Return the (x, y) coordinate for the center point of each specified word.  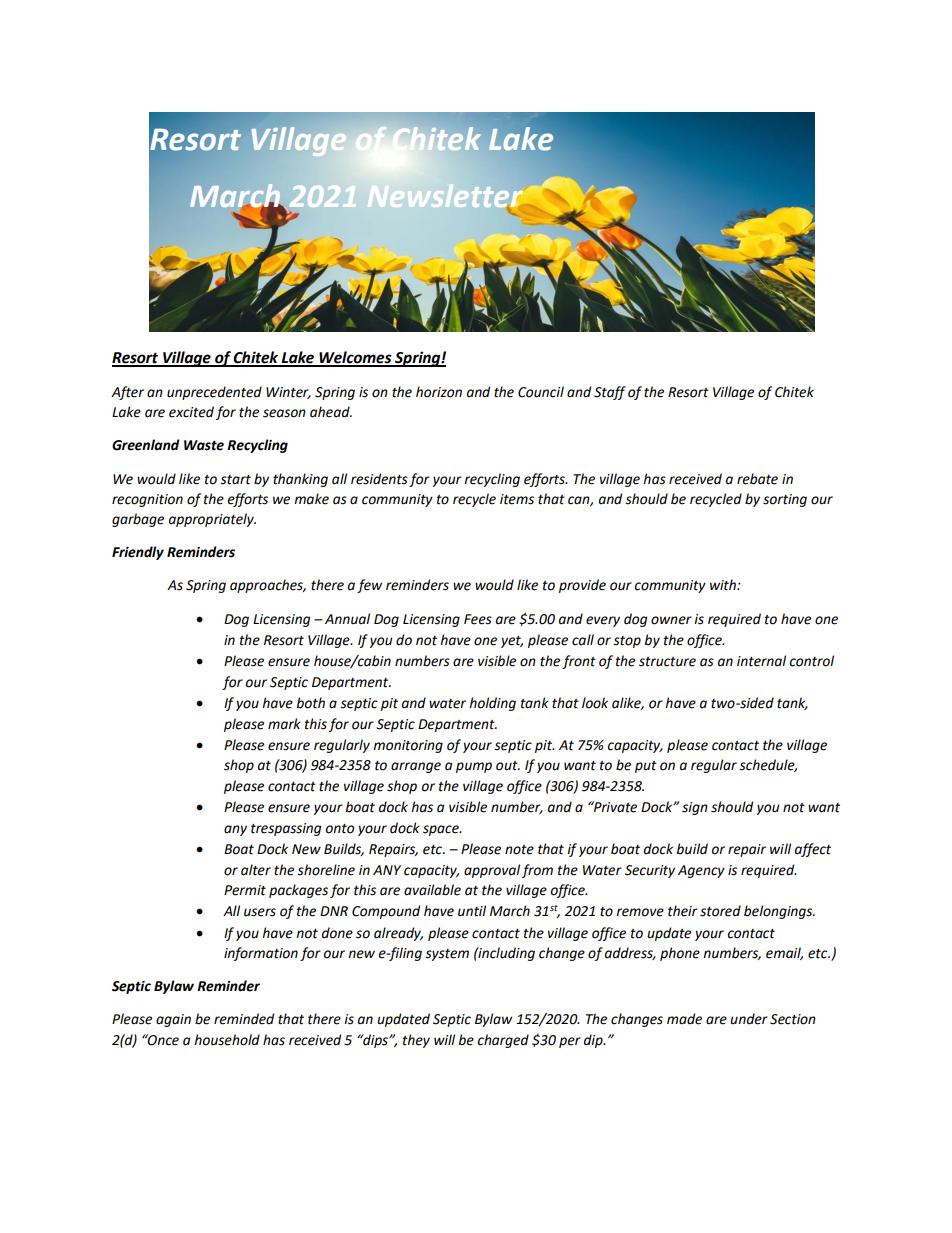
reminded (244, 1019)
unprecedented (214, 393)
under (749, 1019)
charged (503, 1041)
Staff (610, 393)
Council (541, 392)
